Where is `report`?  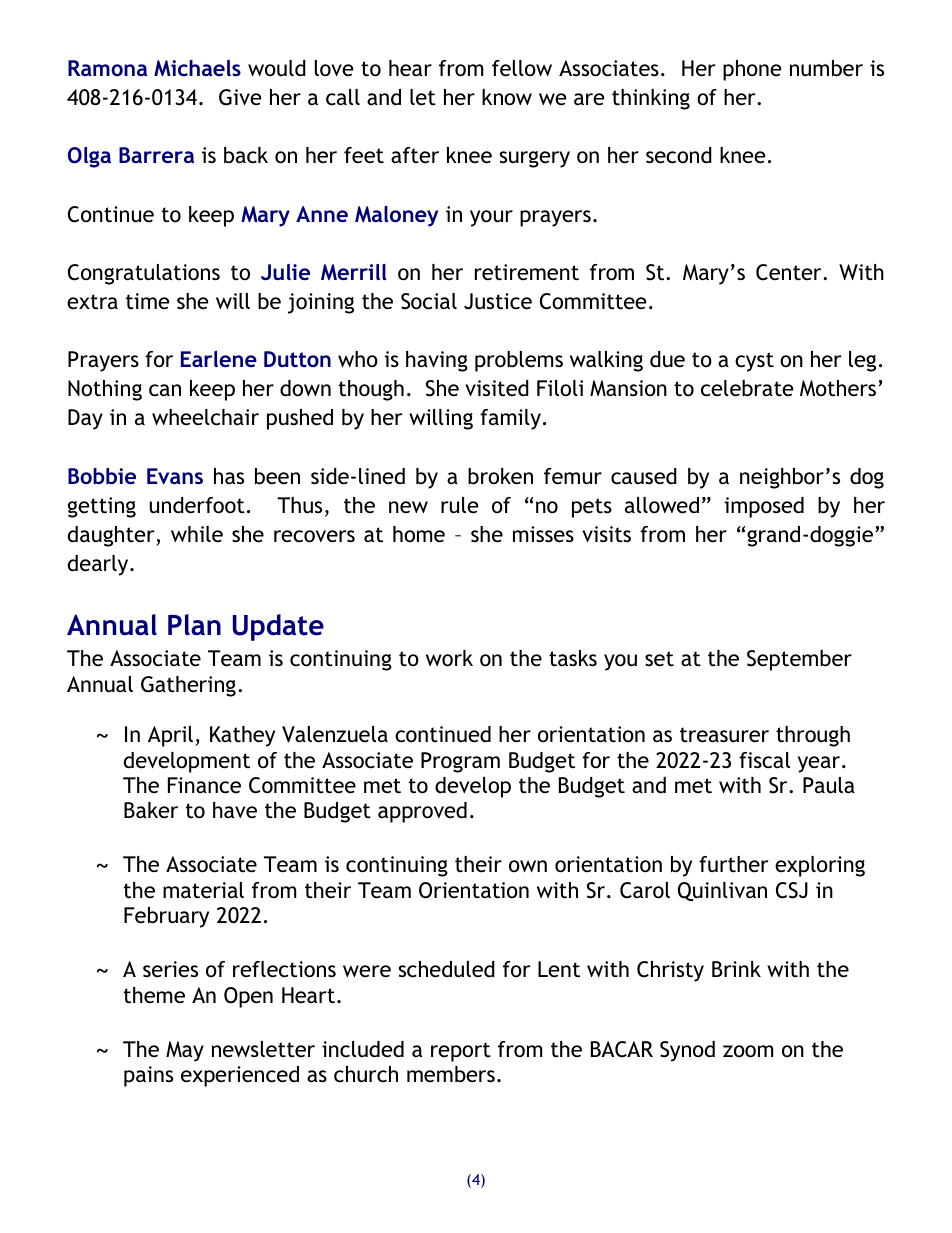
report is located at coordinates (461, 1052).
